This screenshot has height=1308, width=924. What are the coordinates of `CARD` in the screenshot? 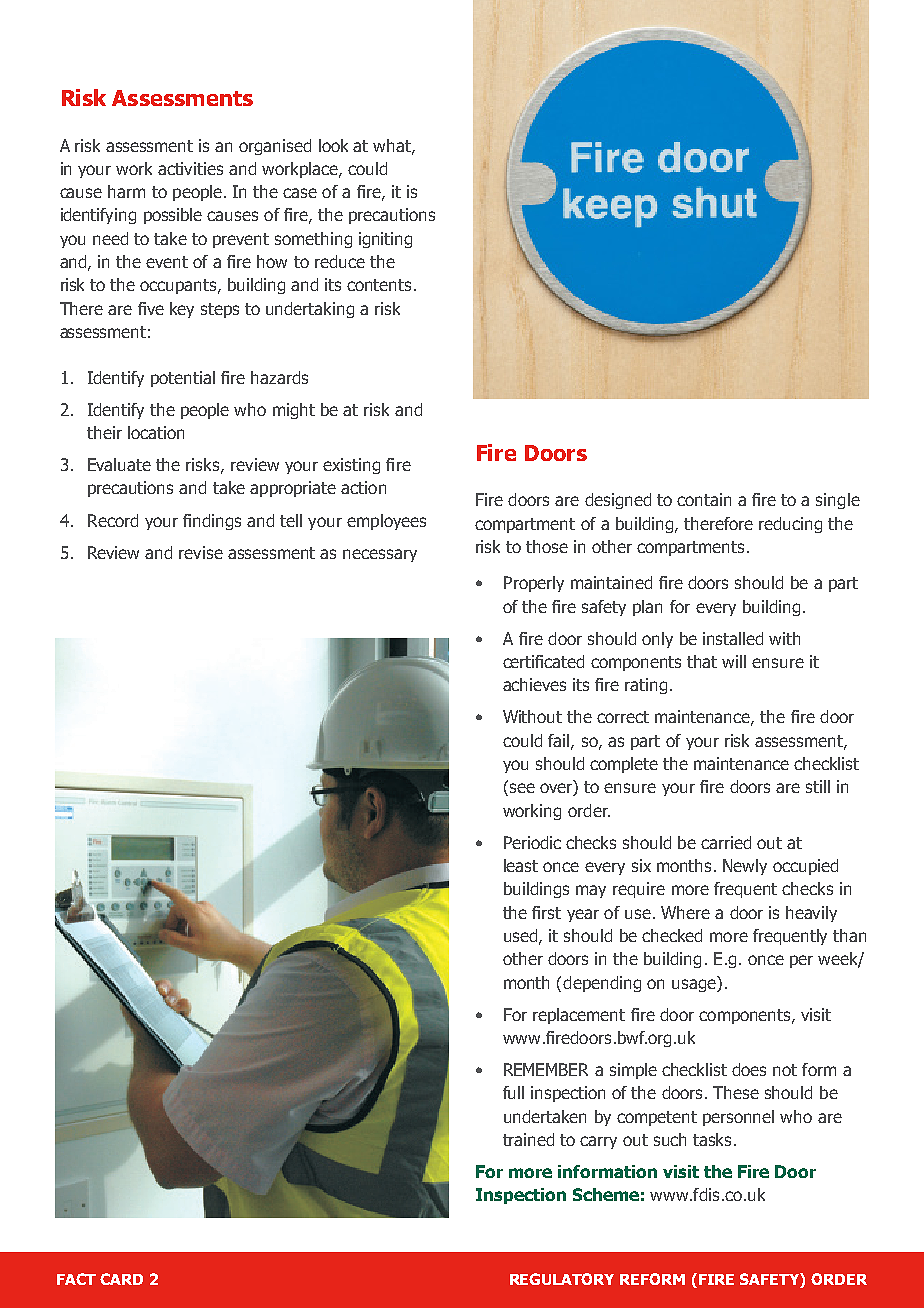 It's located at (121, 1279).
